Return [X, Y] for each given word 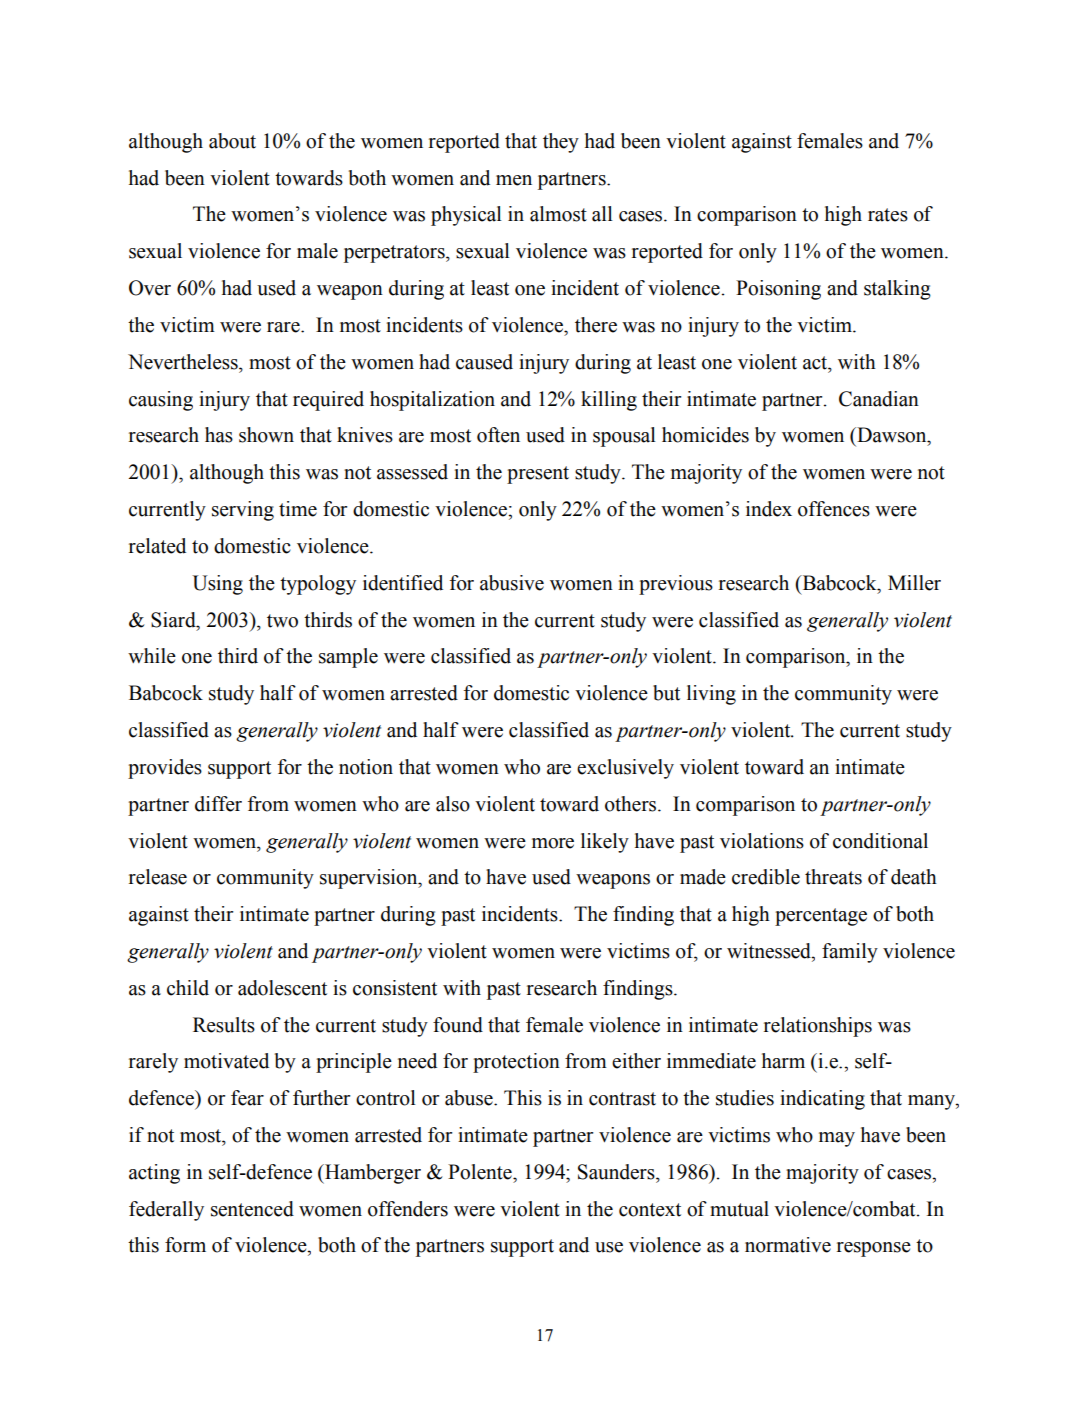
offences [834, 509]
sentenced [252, 1209]
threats [833, 877]
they [561, 143]
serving [243, 511]
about [232, 141]
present [538, 475]
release [158, 877]
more [553, 843]
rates [888, 215]
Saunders [617, 1172]
